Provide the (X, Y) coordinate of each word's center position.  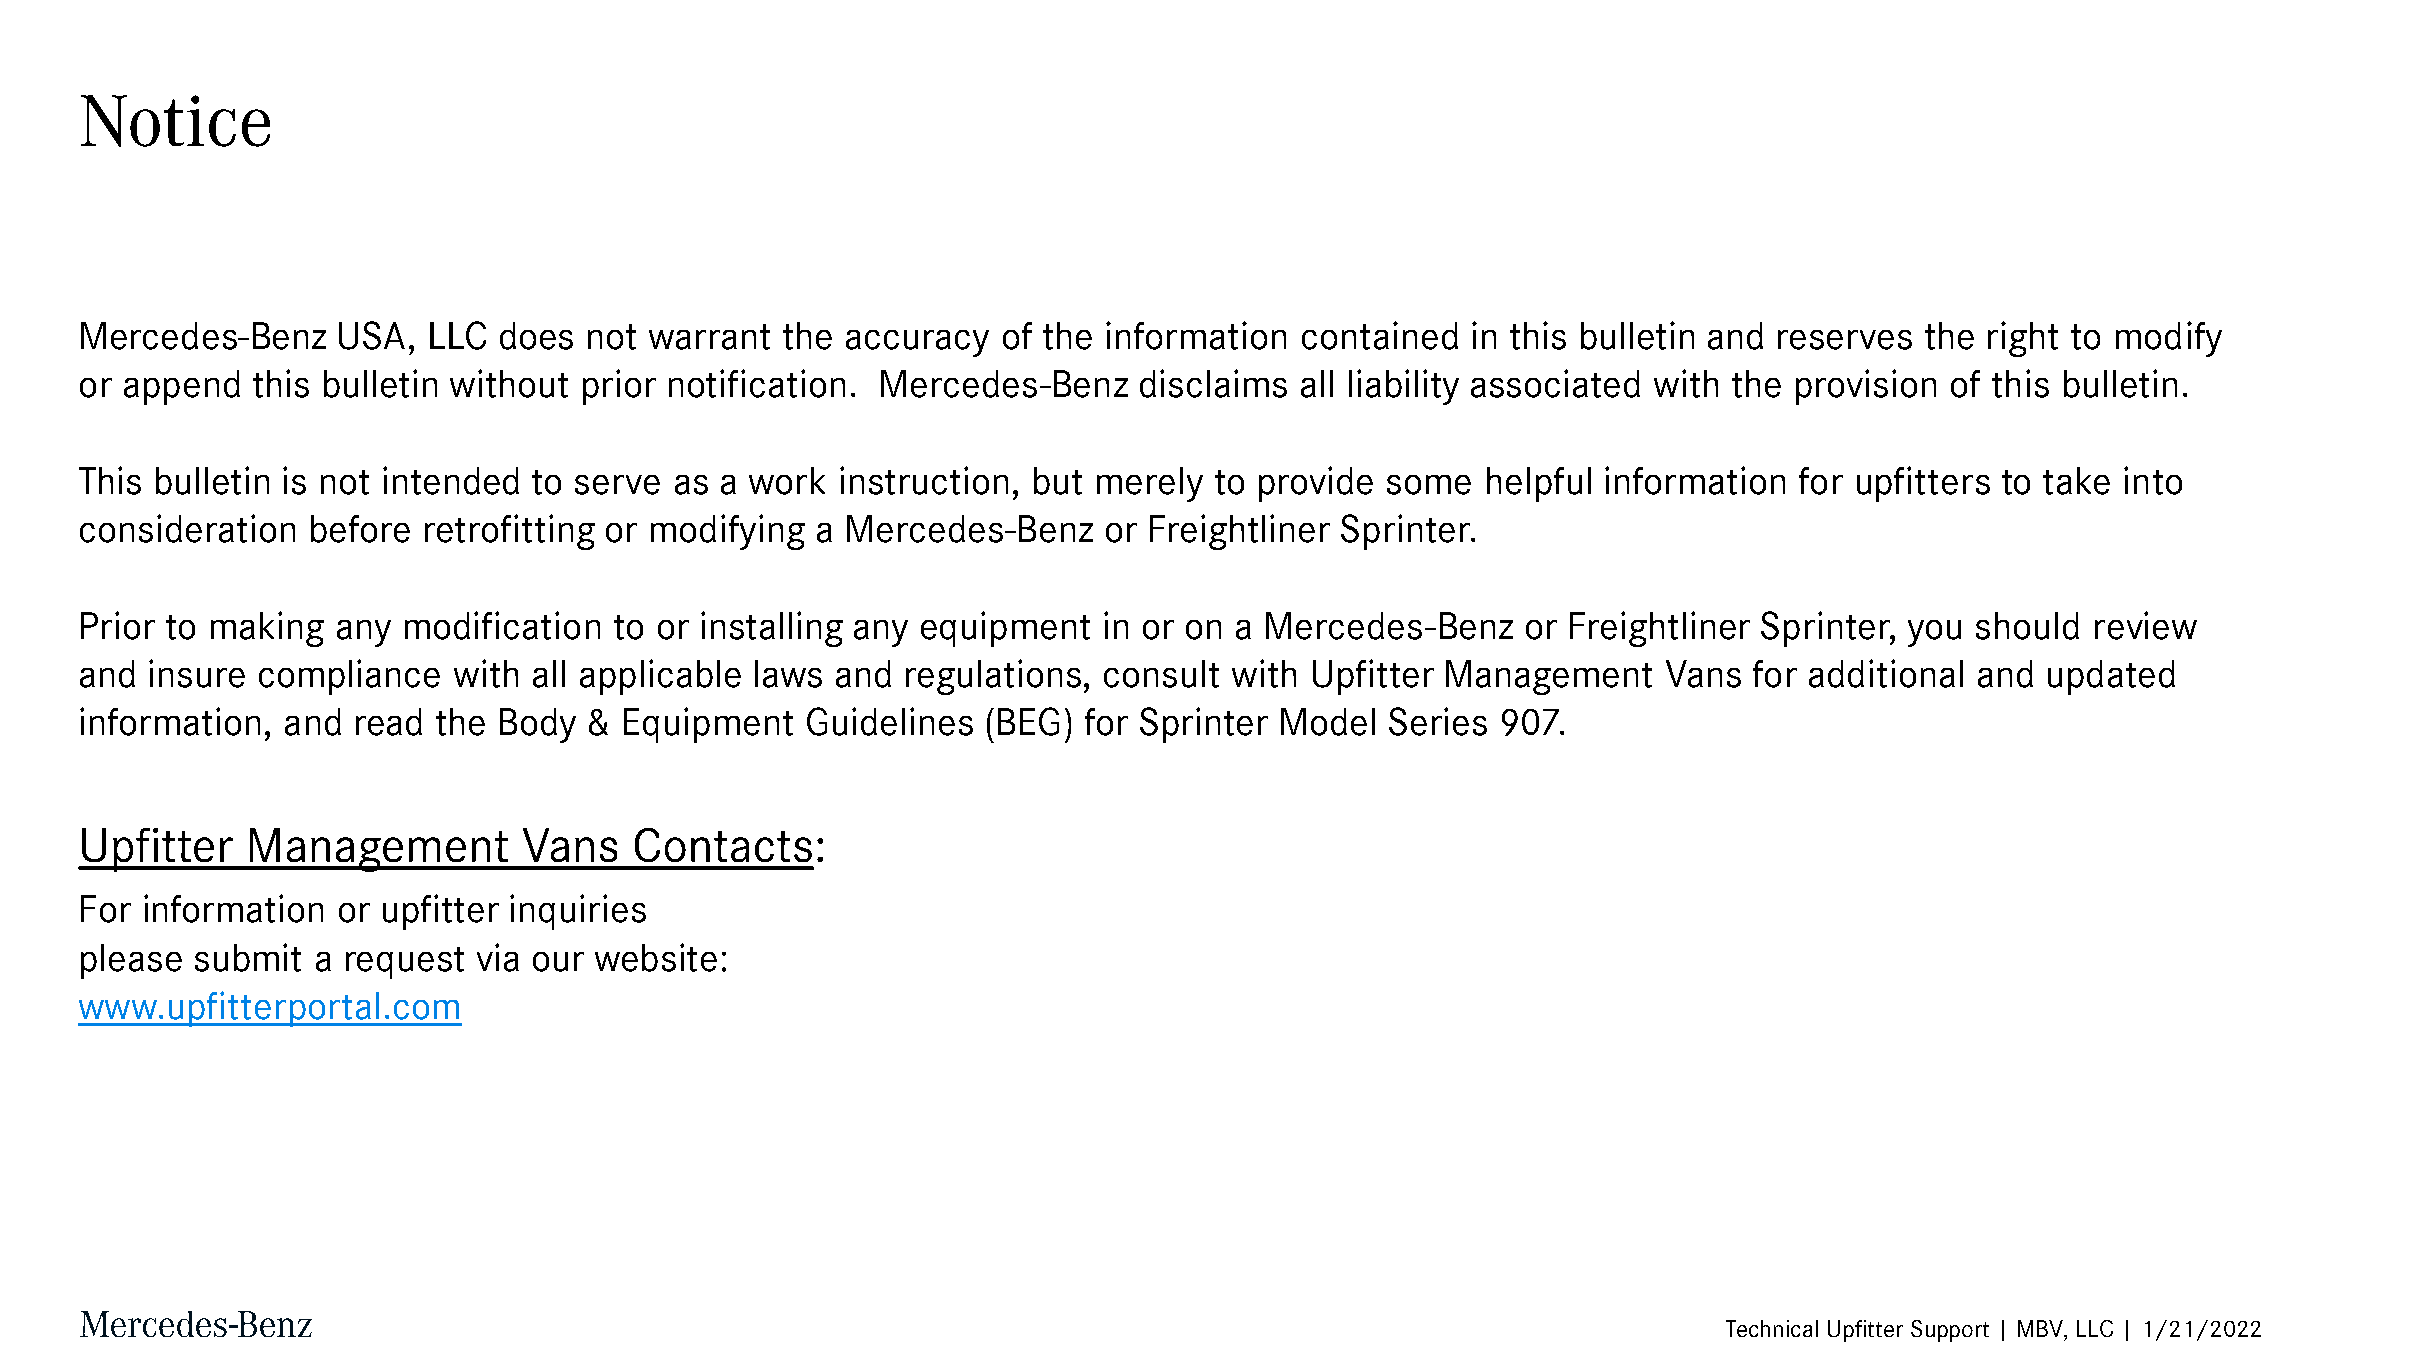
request (405, 963)
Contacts (723, 845)
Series (1438, 721)
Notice (175, 121)
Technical (1772, 1328)
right (2023, 339)
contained (1380, 335)
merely (1150, 484)
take (2076, 481)
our (558, 962)
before (360, 529)
